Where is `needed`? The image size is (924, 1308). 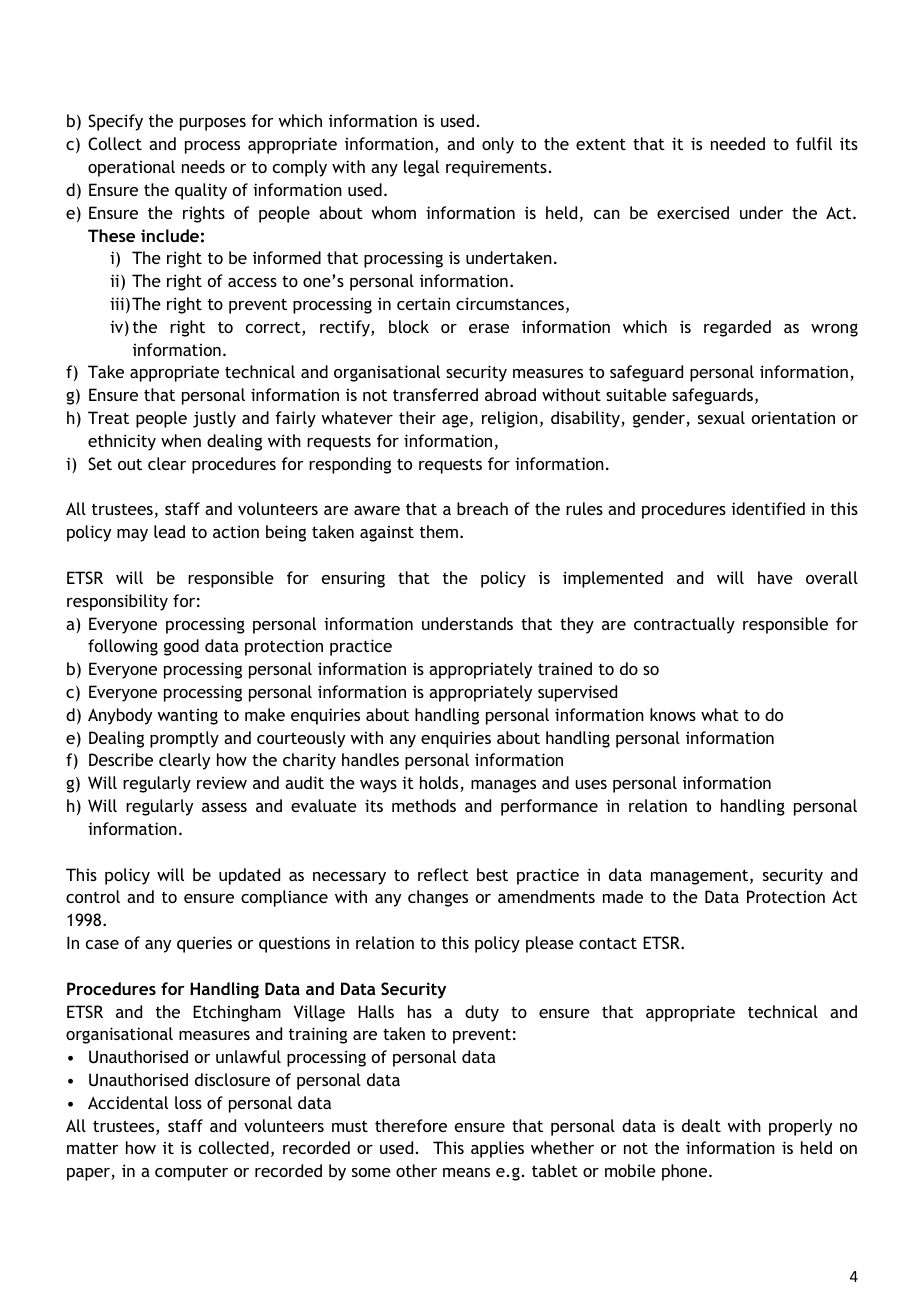 needed is located at coordinates (738, 143).
